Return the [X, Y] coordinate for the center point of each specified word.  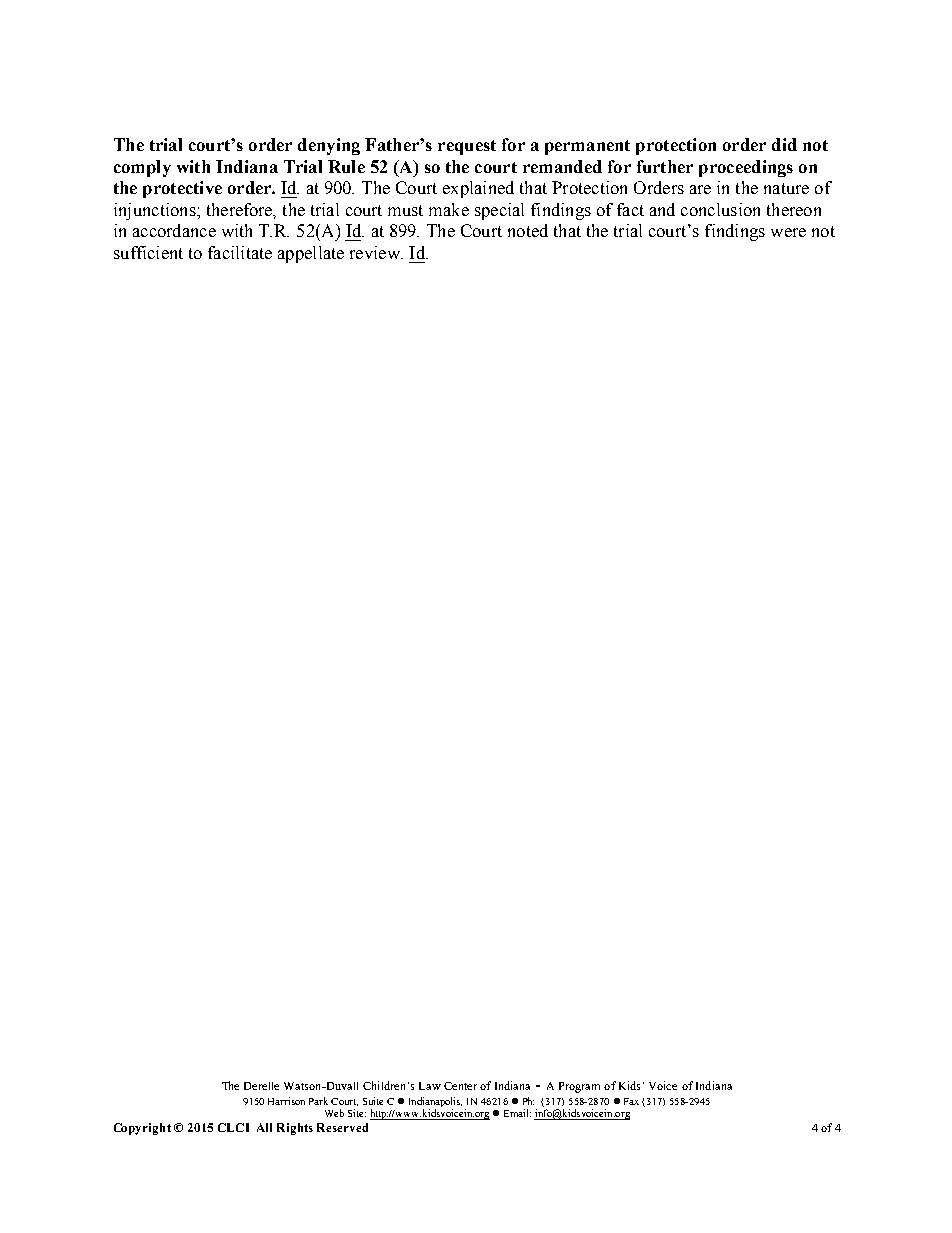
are [700, 189]
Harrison [286, 1101]
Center [460, 1086]
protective [182, 189]
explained [478, 189]
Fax [631, 1101]
